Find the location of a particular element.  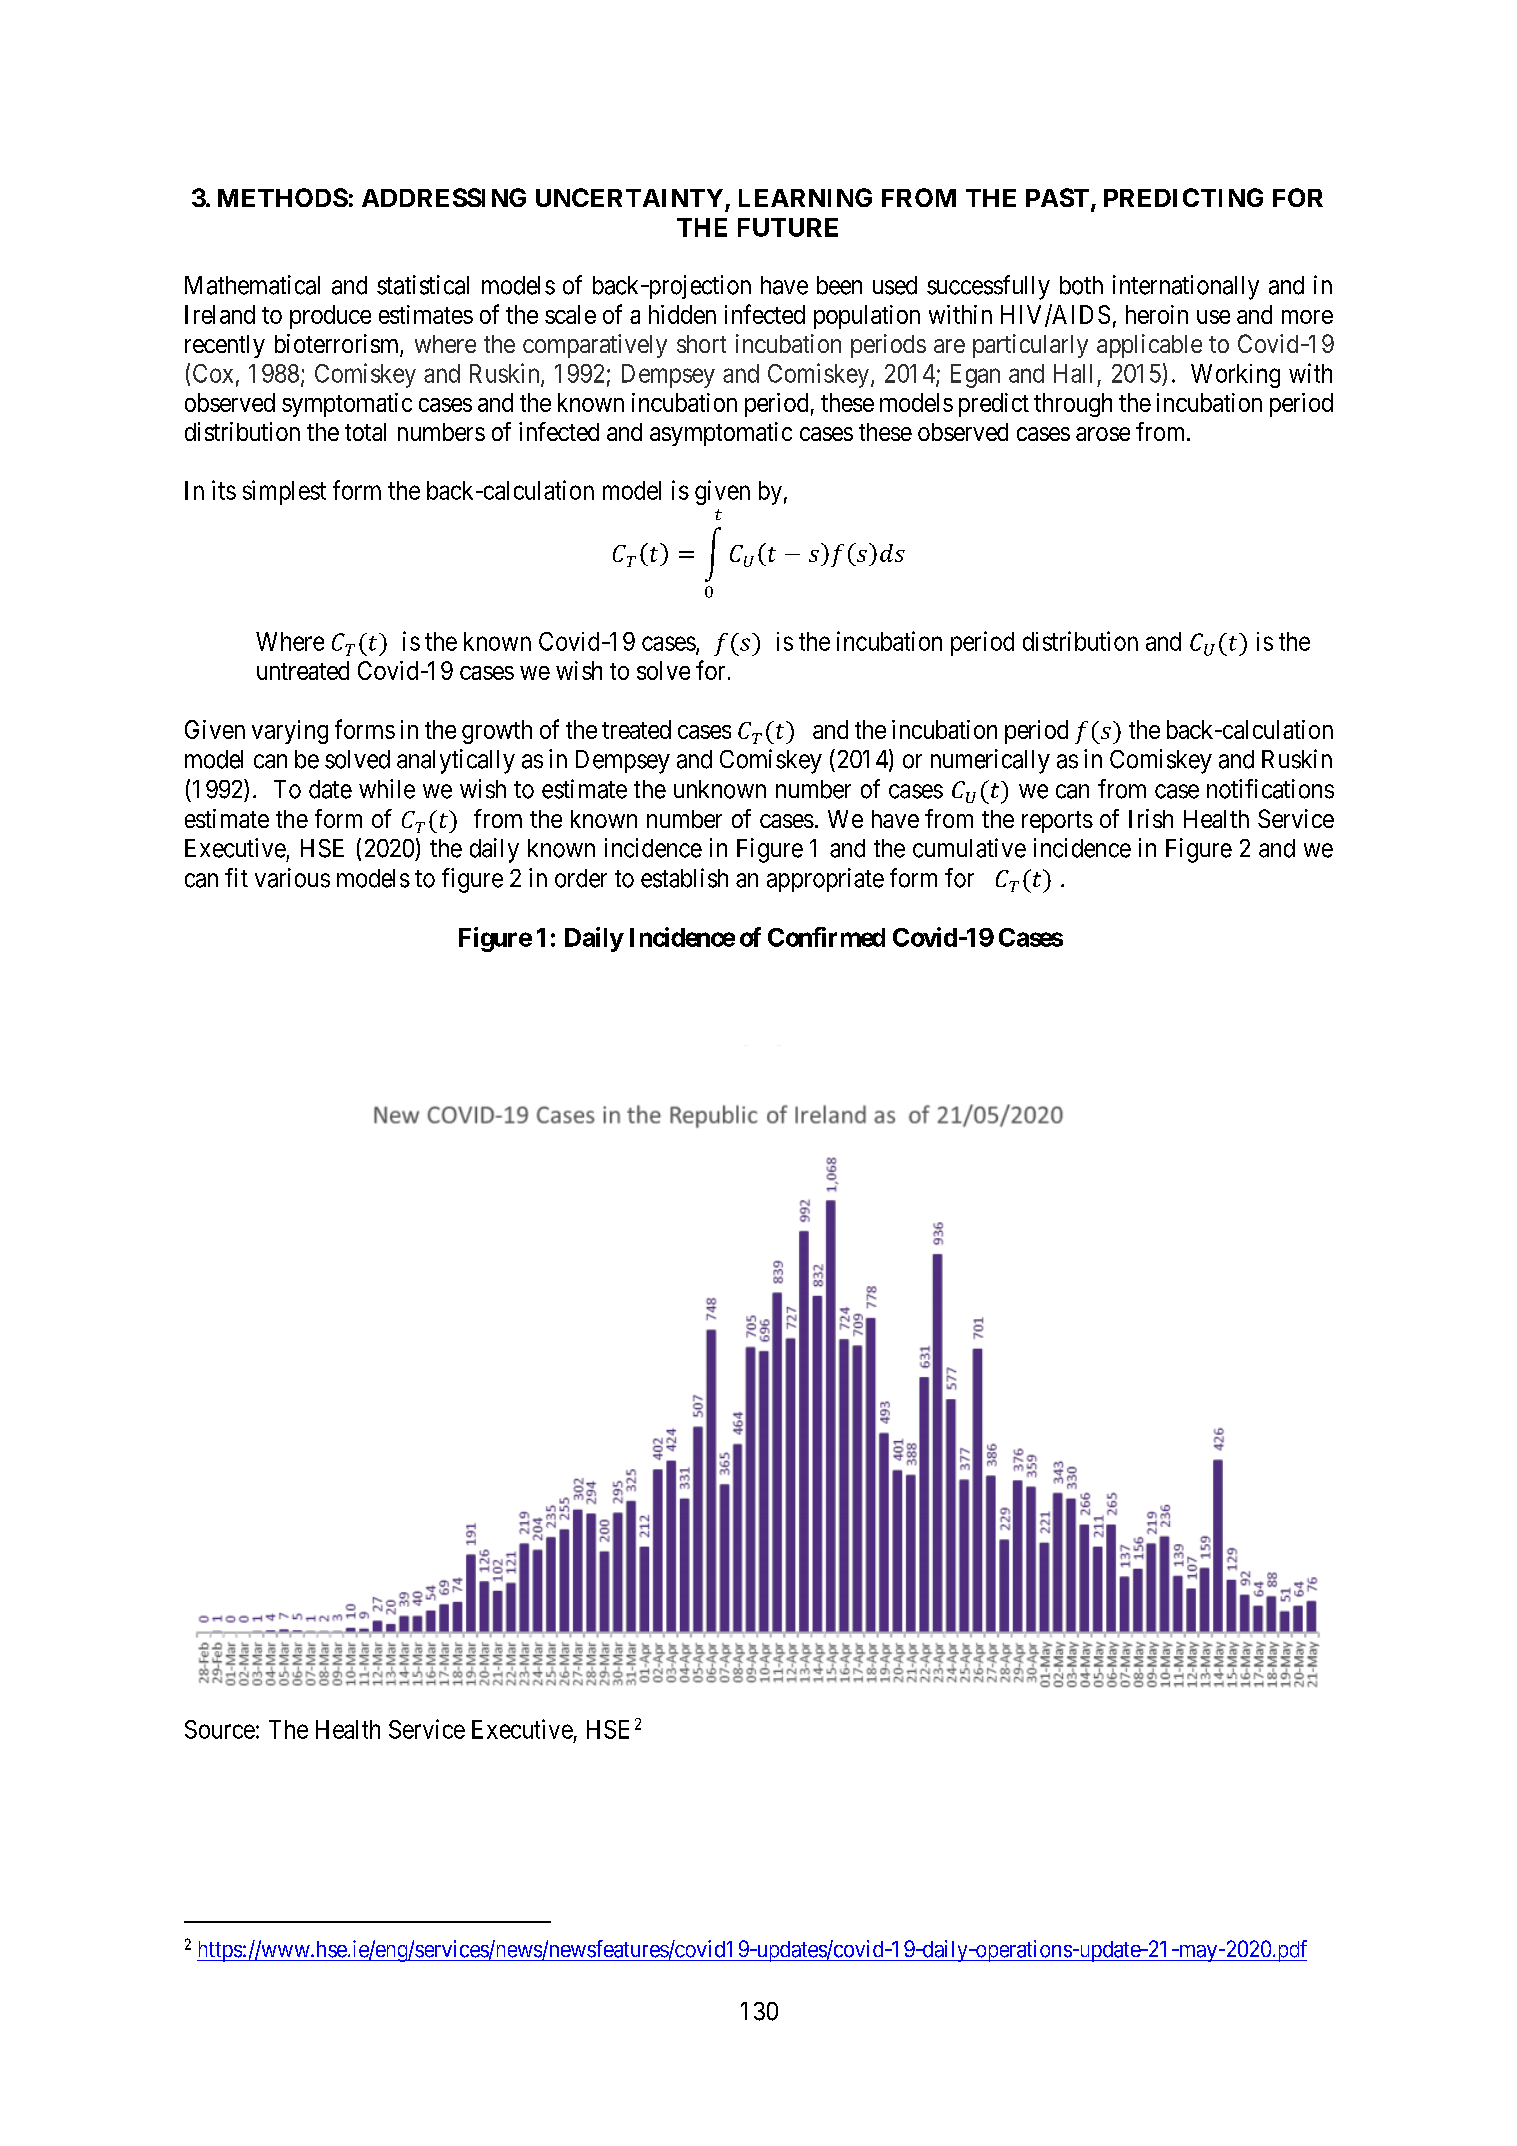

Confirmed is located at coordinates (826, 937).
